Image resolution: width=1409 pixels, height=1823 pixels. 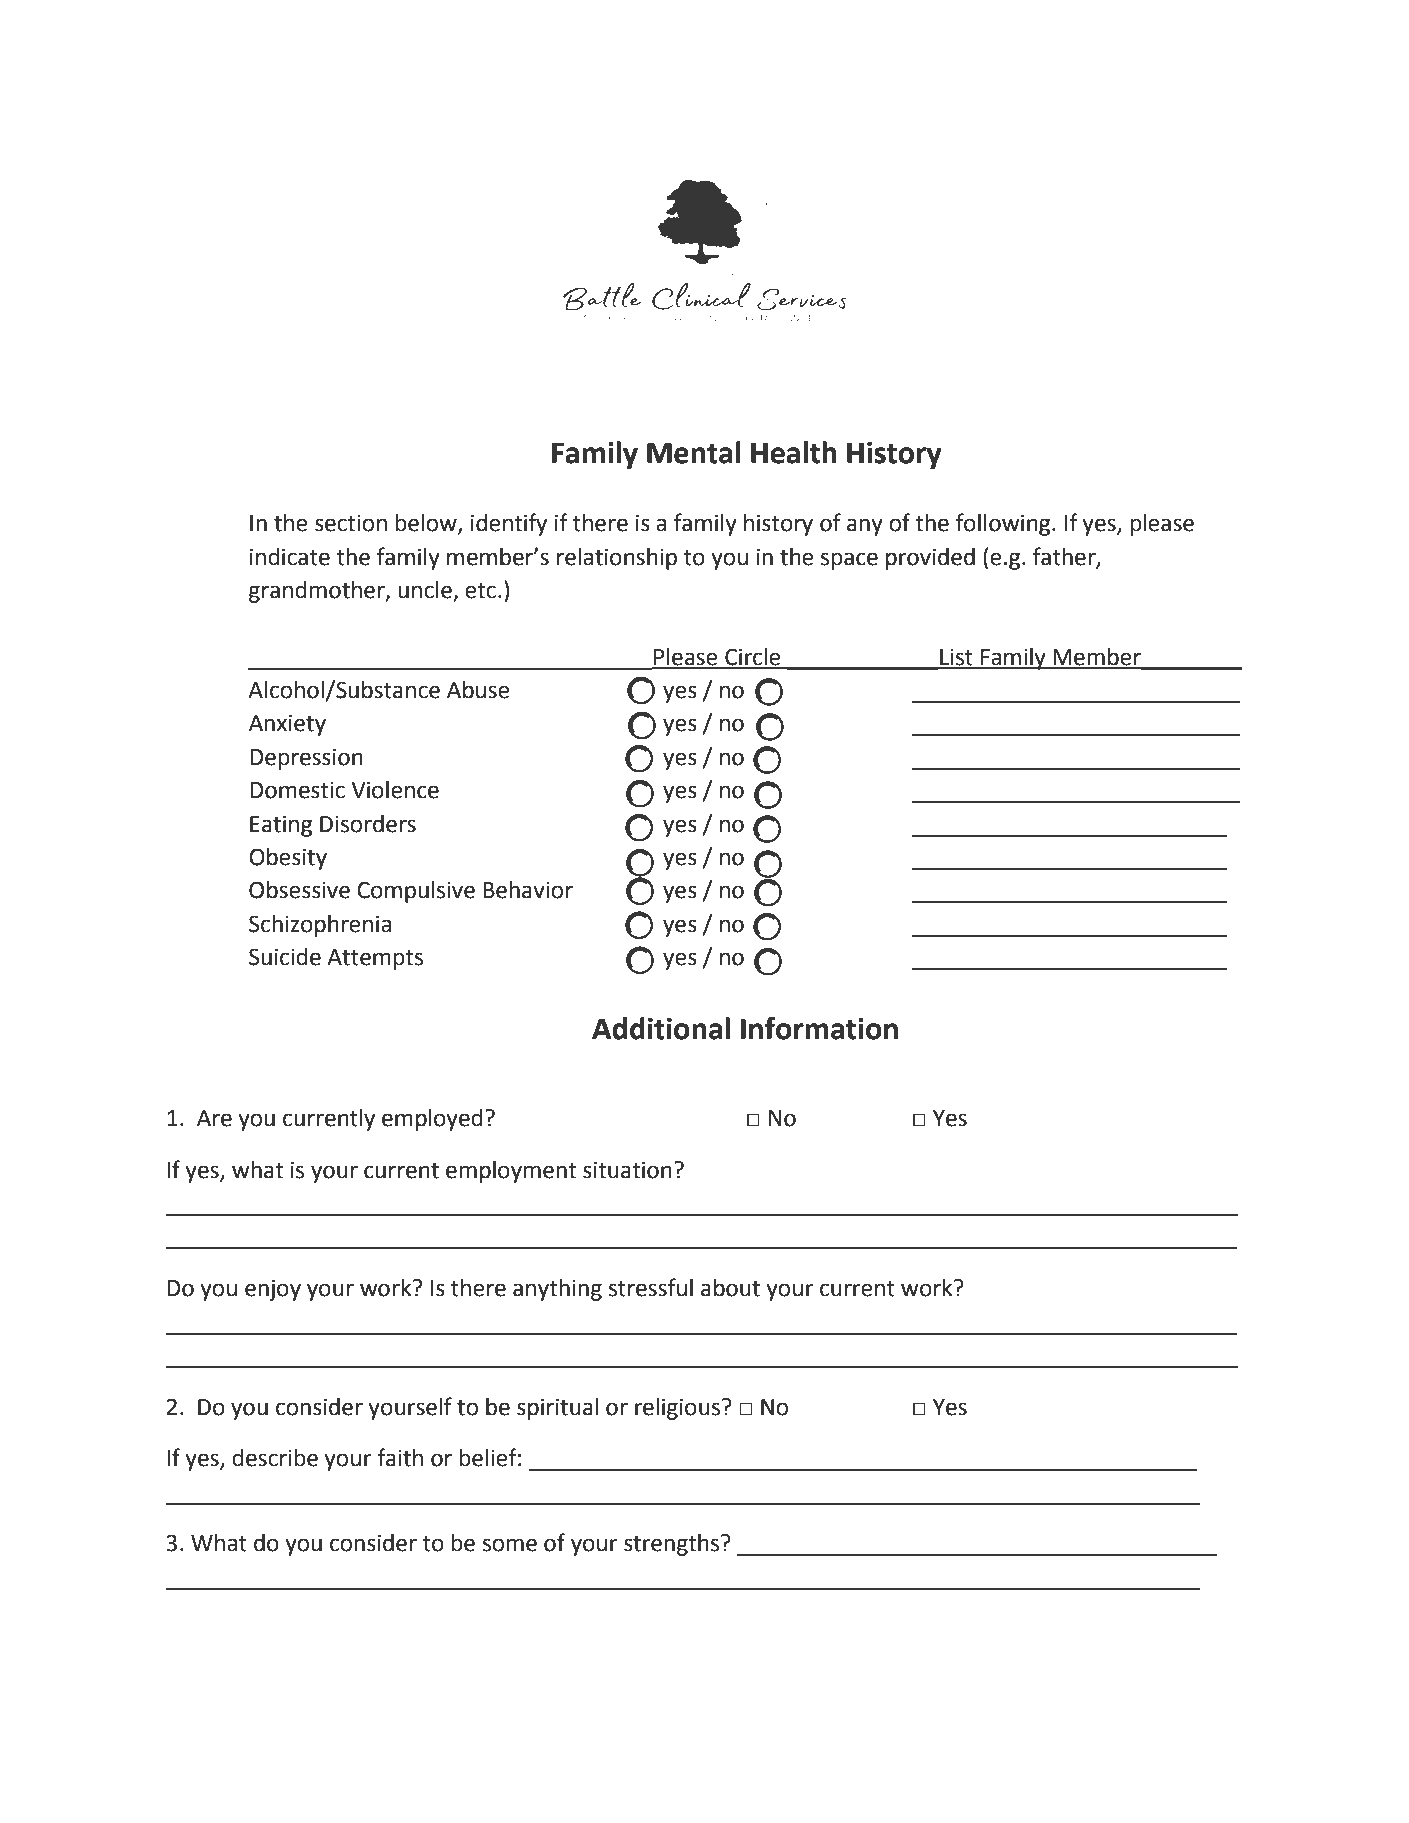 I want to click on provided, so click(x=930, y=559).
